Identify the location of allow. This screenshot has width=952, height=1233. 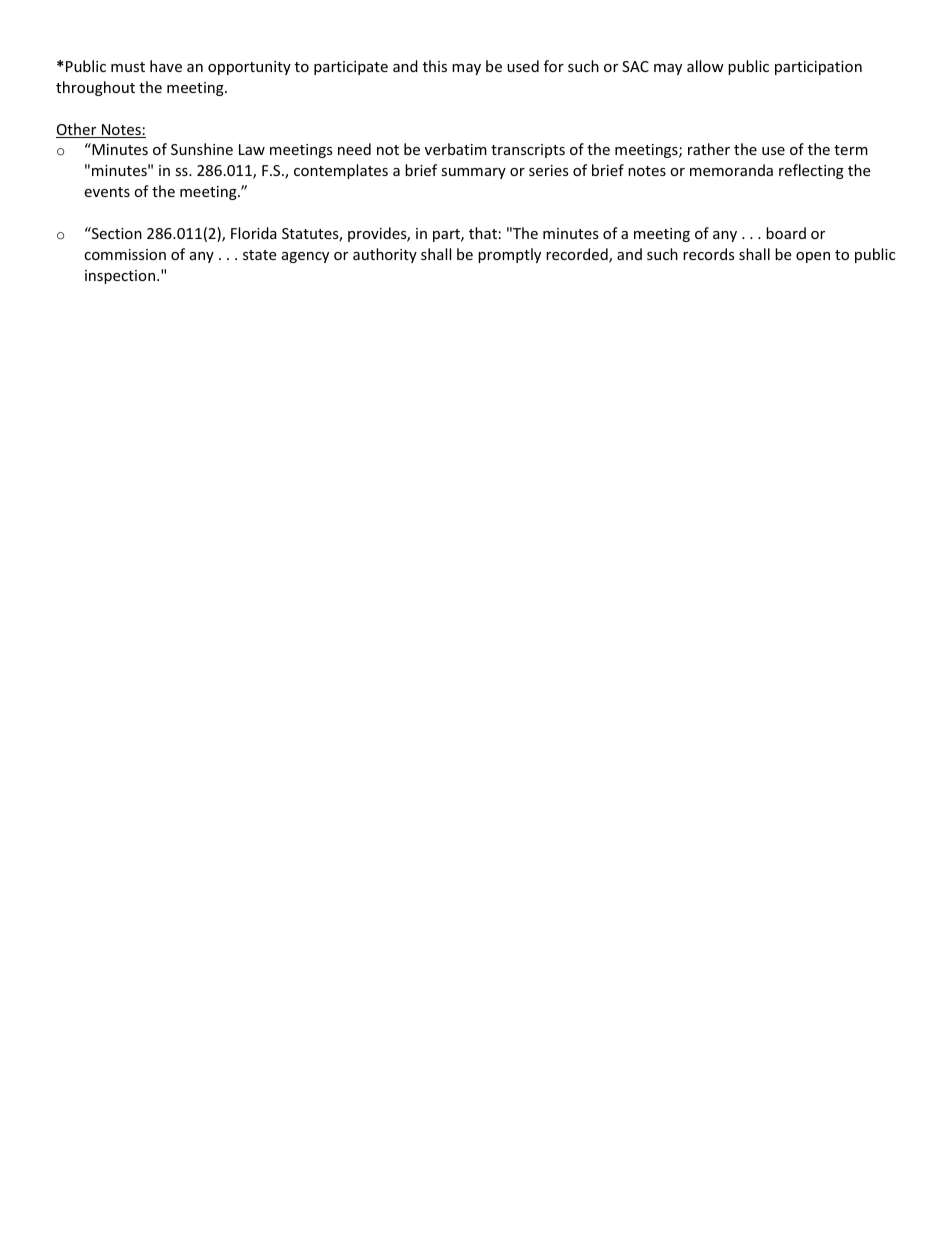
(705, 66).
